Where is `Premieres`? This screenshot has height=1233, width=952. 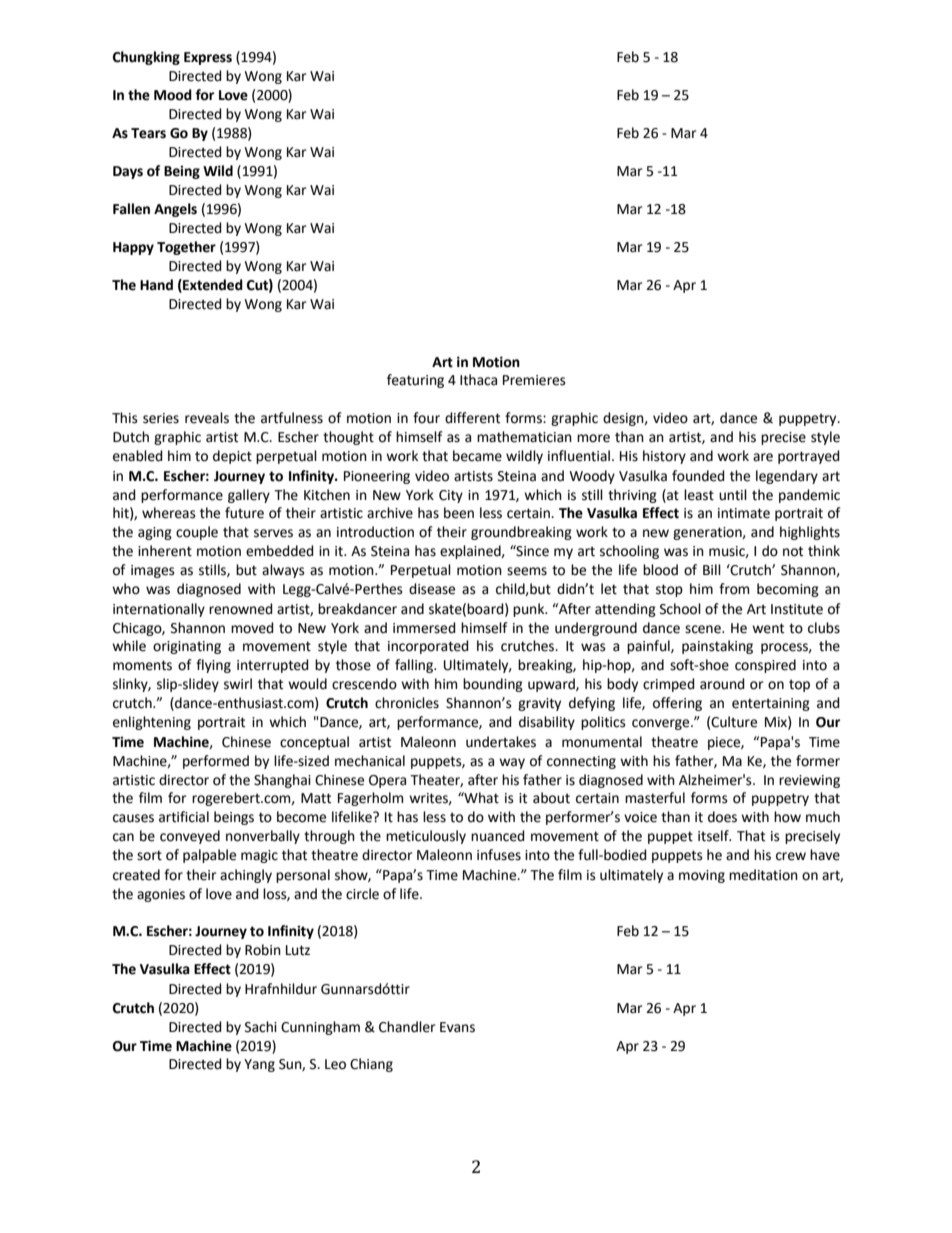 Premieres is located at coordinates (534, 380).
